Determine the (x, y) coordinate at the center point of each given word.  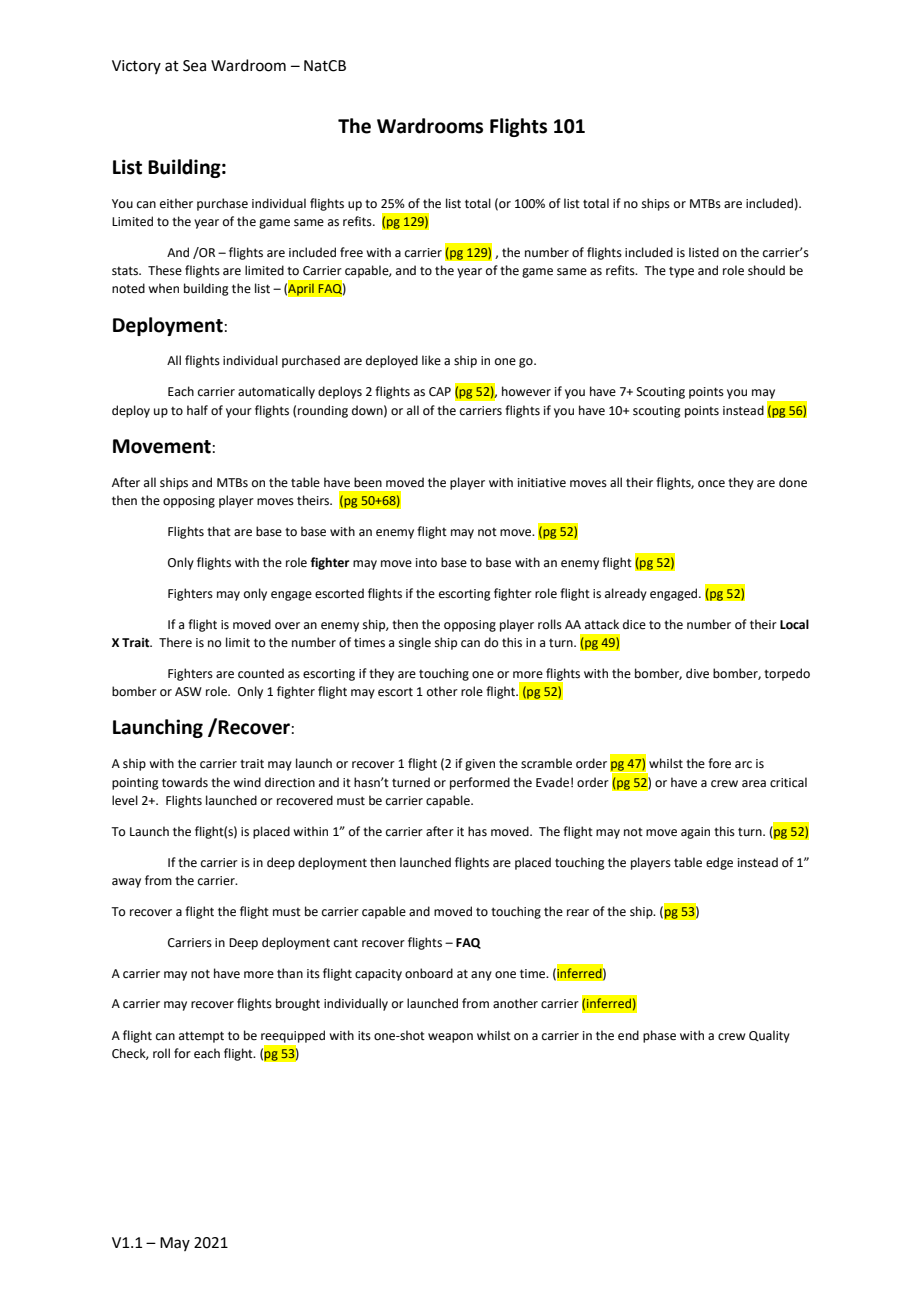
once (711, 484)
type (681, 272)
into (426, 563)
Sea (194, 66)
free (351, 252)
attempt (201, 1037)
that (219, 531)
